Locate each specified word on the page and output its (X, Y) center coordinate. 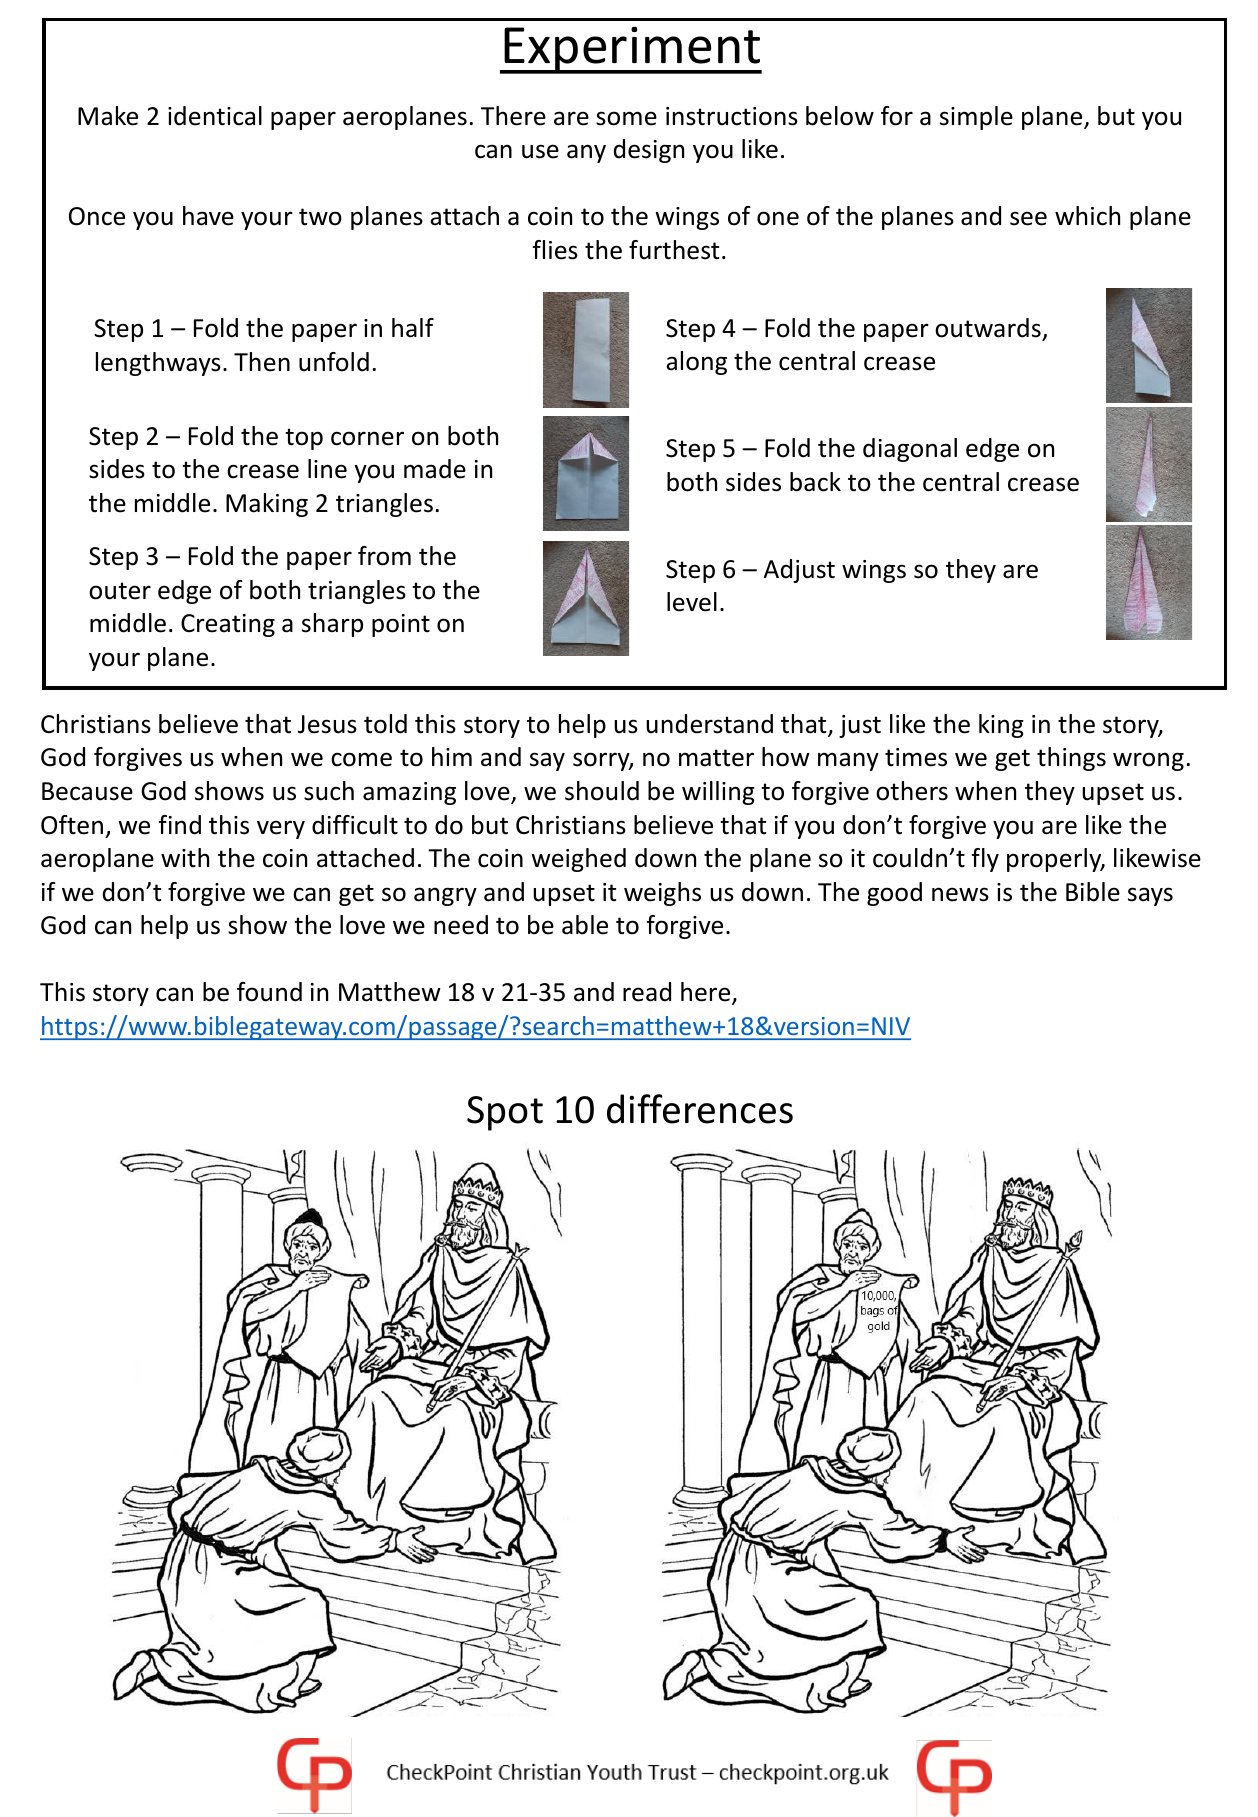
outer (120, 591)
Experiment (632, 50)
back (815, 482)
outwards (988, 328)
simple (976, 118)
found (269, 992)
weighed (578, 860)
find (180, 825)
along (696, 363)
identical (215, 116)
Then (262, 362)
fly (985, 860)
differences (700, 1109)
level (692, 602)
